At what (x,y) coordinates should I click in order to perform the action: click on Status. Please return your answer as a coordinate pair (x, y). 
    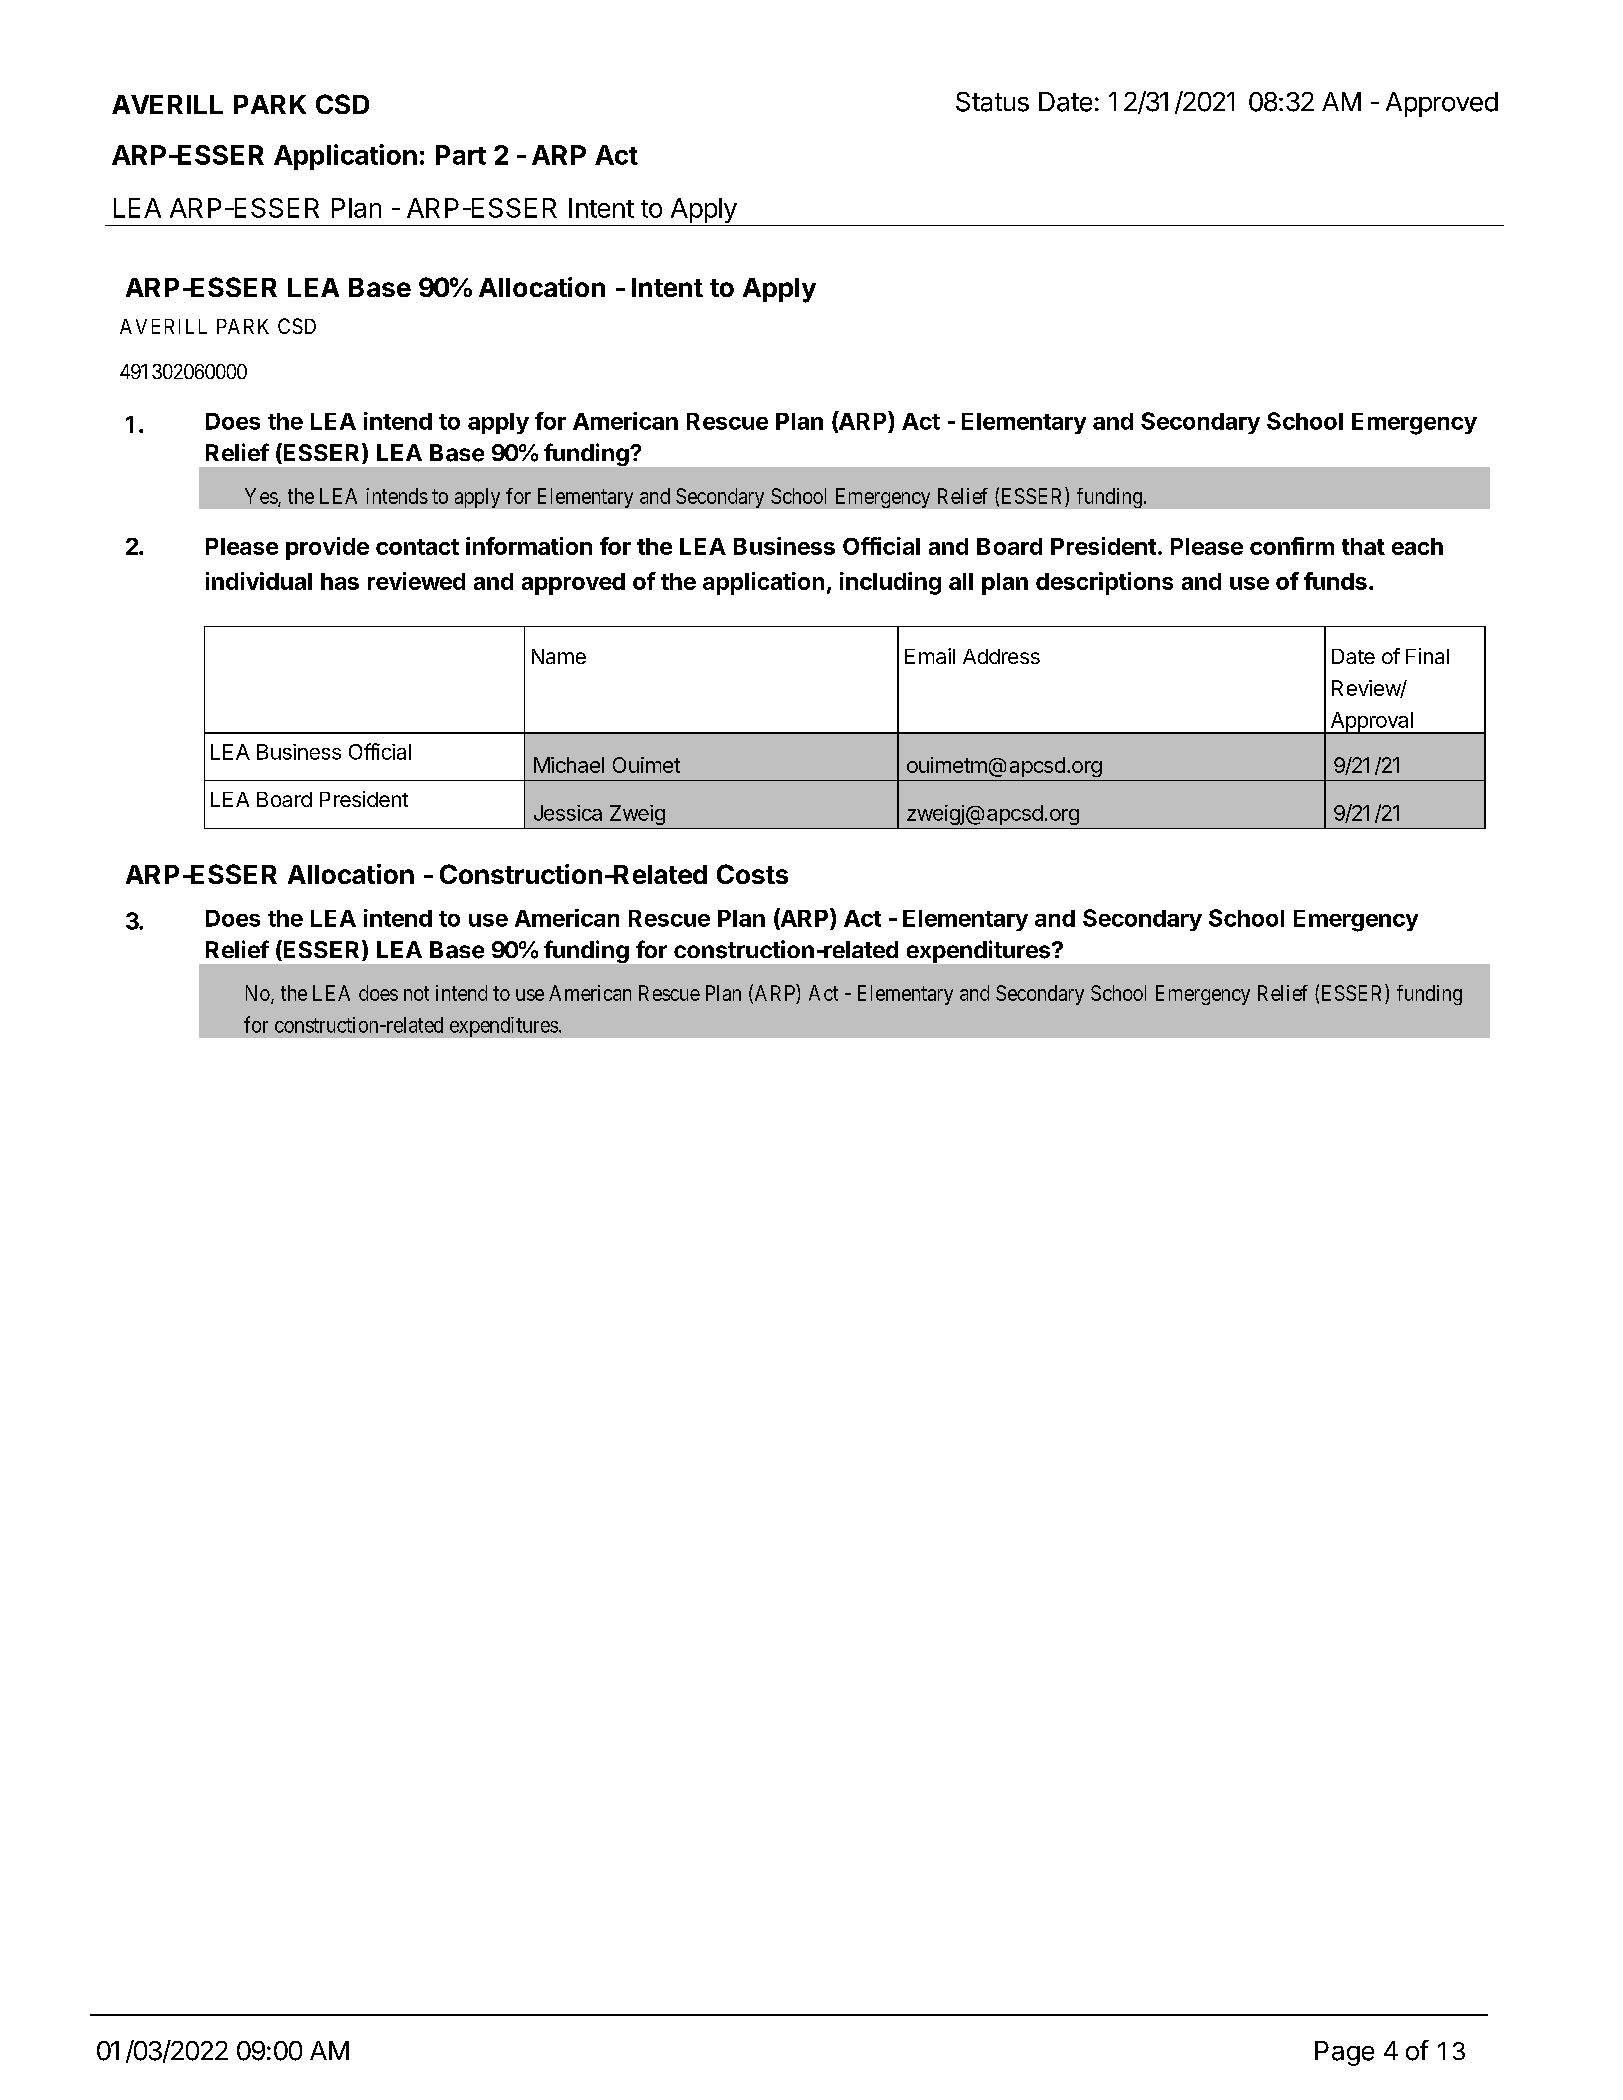
    Looking at the image, I should click on (992, 102).
